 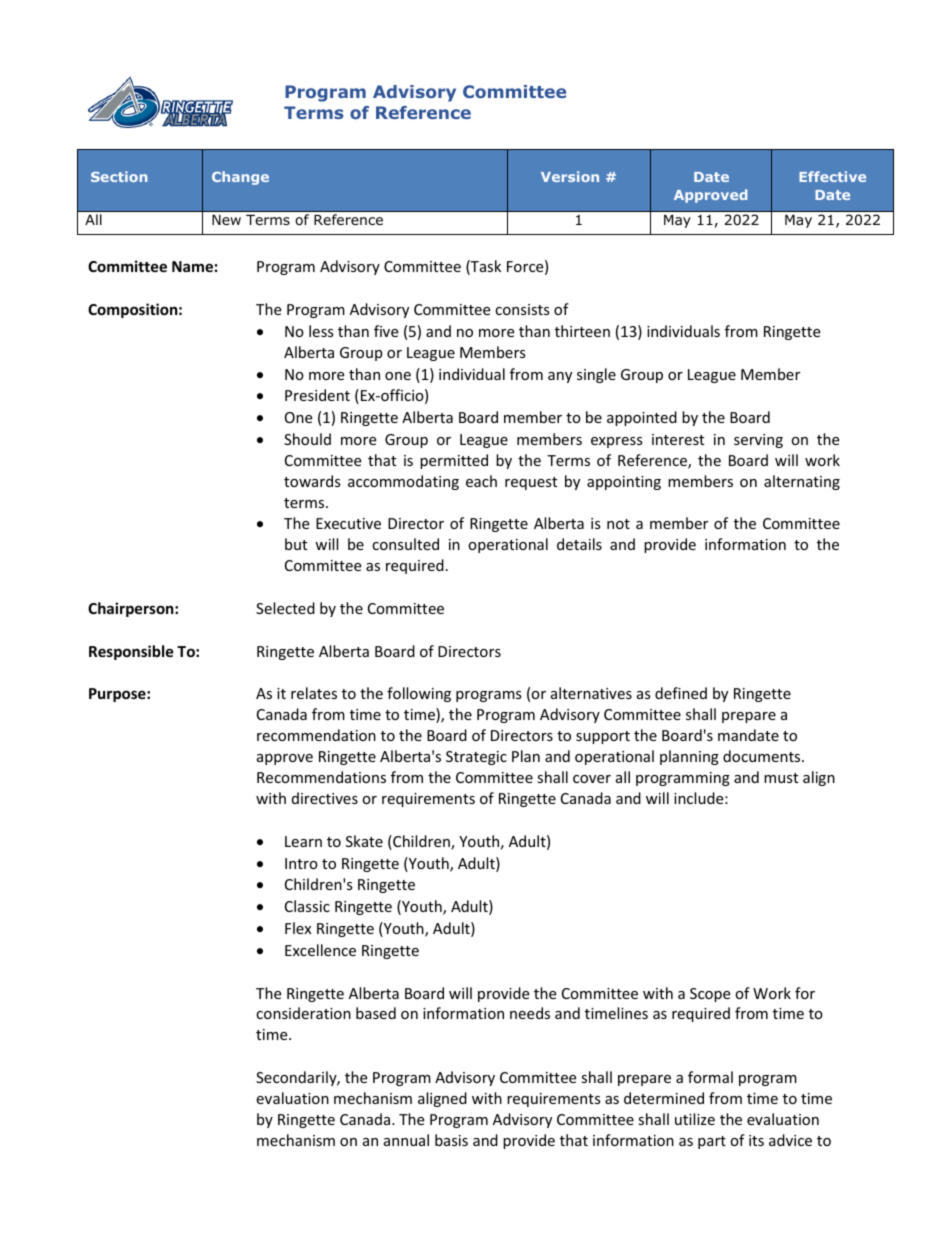 I want to click on consideration, so click(x=303, y=1013).
